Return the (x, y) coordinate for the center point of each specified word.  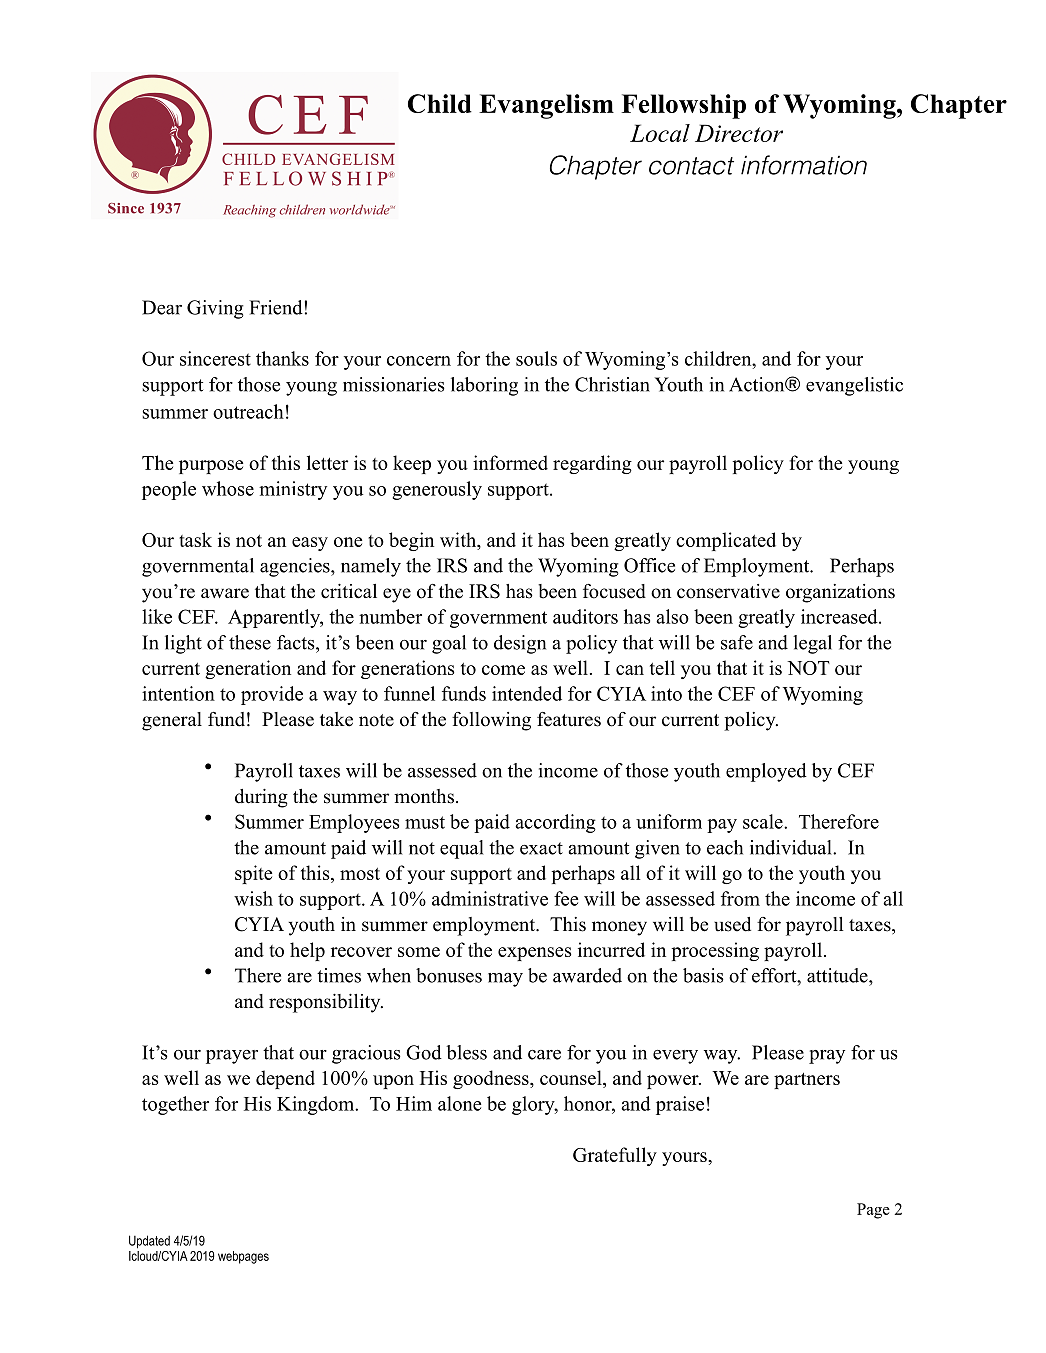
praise (680, 1105)
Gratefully (615, 1156)
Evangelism (546, 106)
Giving (215, 309)
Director (739, 133)
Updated (149, 1242)
